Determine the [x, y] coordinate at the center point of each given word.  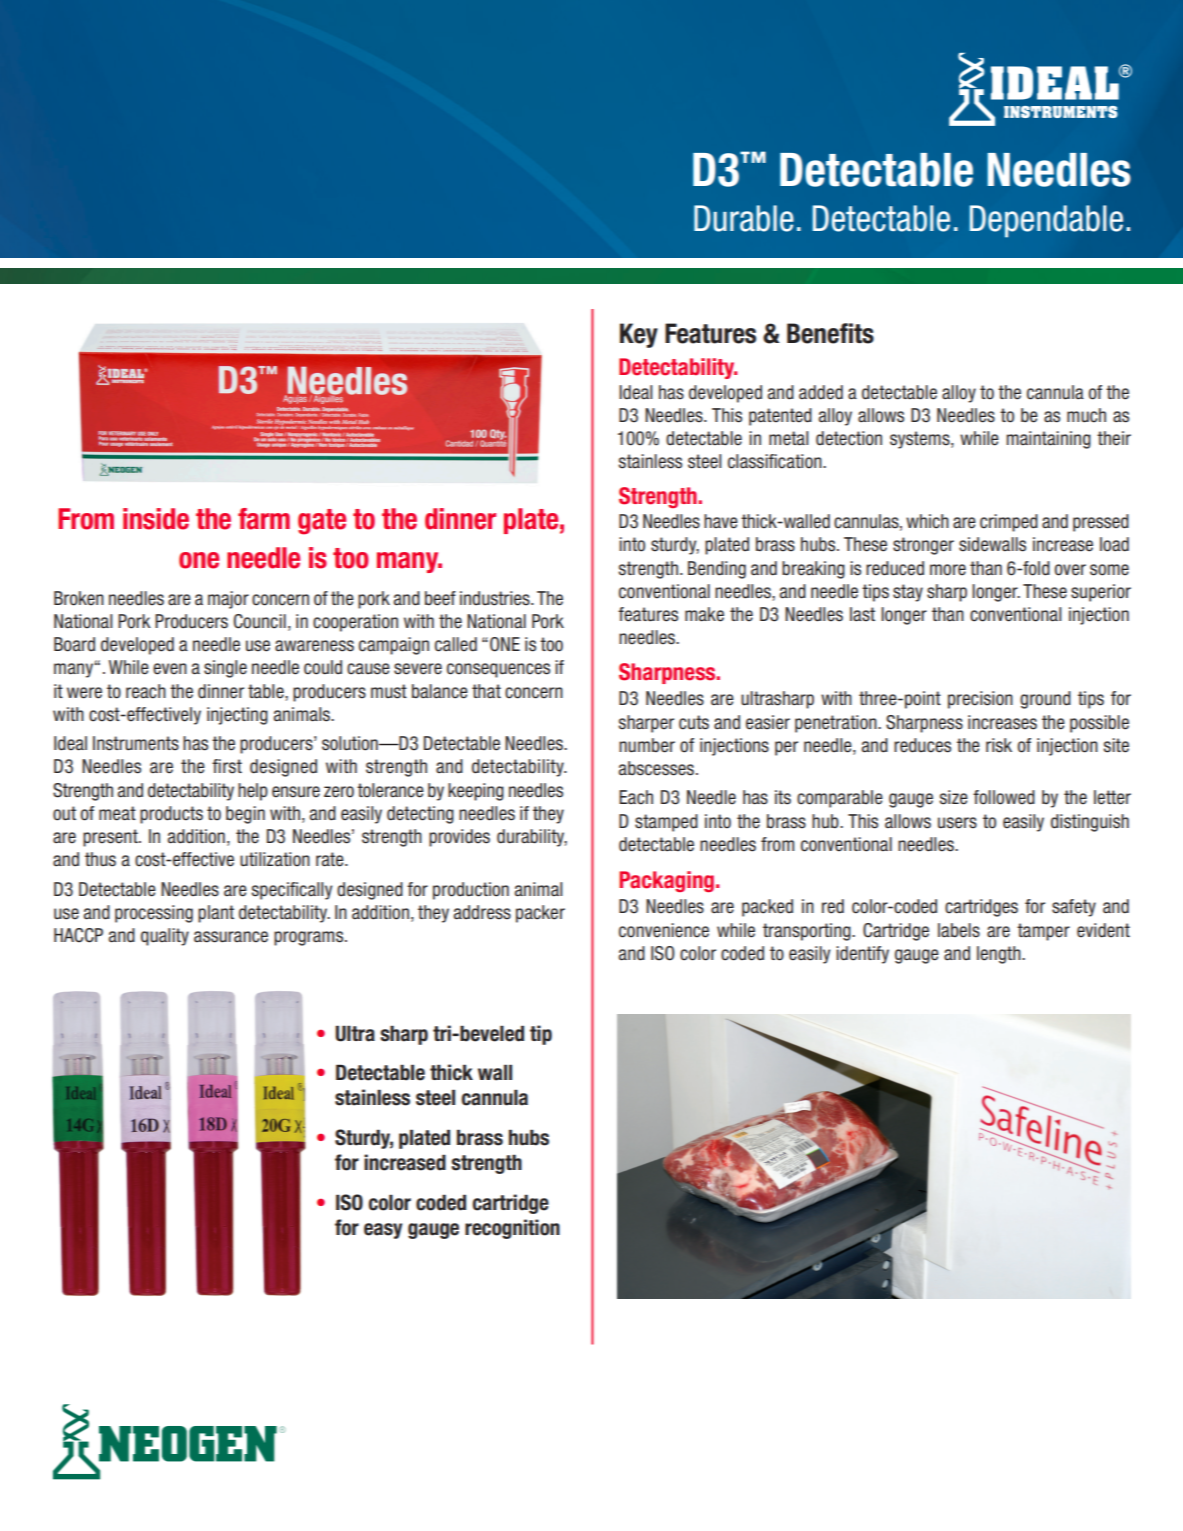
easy [383, 1231]
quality [165, 937]
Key [639, 335]
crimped [1009, 523]
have [721, 521]
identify [862, 955]
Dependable [1046, 221]
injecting [237, 716]
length [1000, 955]
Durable [744, 218]
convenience [664, 930]
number [647, 745]
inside [156, 519]
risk [999, 745]
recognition [512, 1229]
